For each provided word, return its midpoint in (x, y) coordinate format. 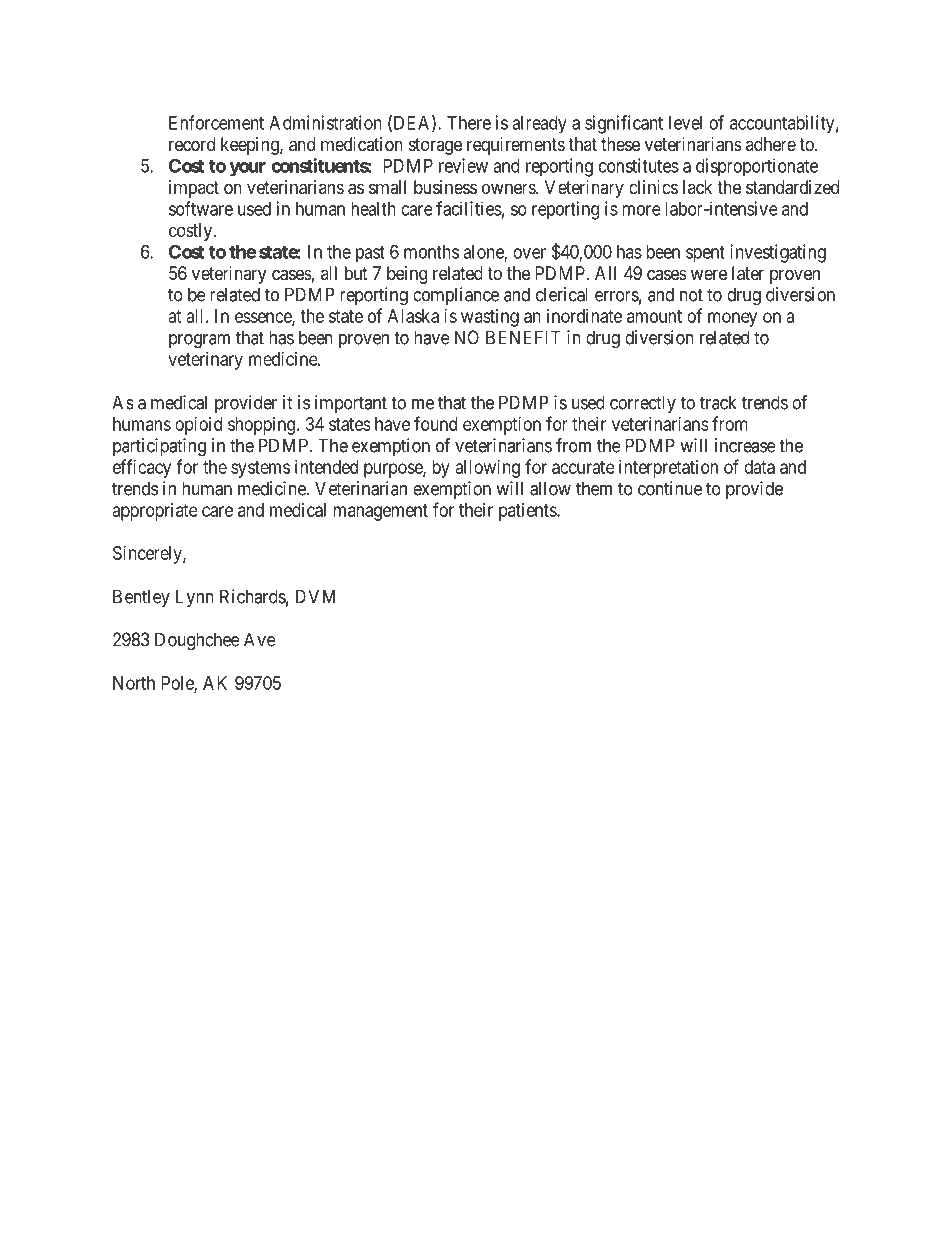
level (685, 123)
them (594, 488)
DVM (315, 596)
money (732, 319)
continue (670, 488)
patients (528, 512)
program (199, 341)
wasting (490, 318)
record (192, 144)
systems (260, 469)
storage (435, 146)
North (134, 683)
